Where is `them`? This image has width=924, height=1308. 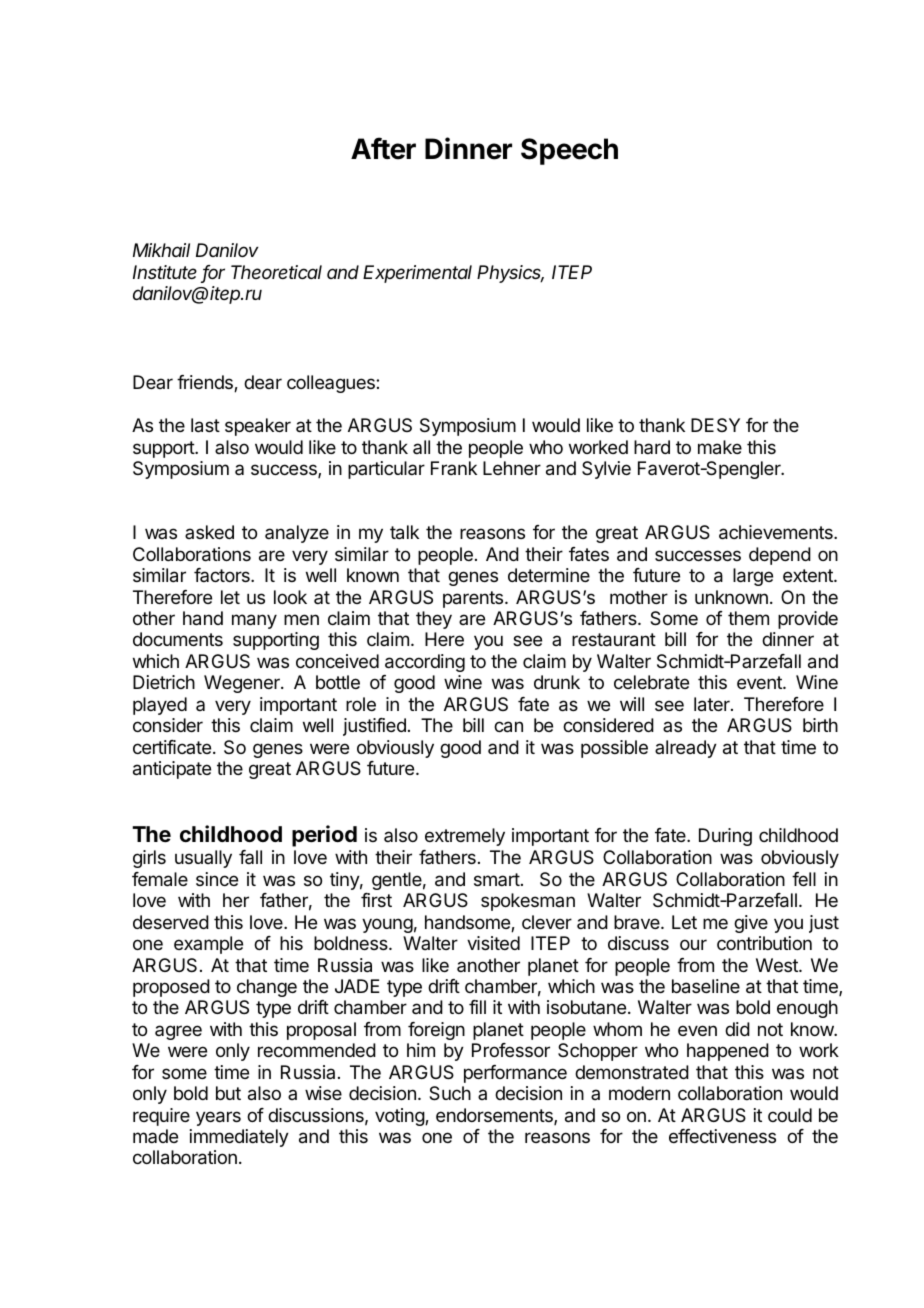
them is located at coordinates (748, 618).
